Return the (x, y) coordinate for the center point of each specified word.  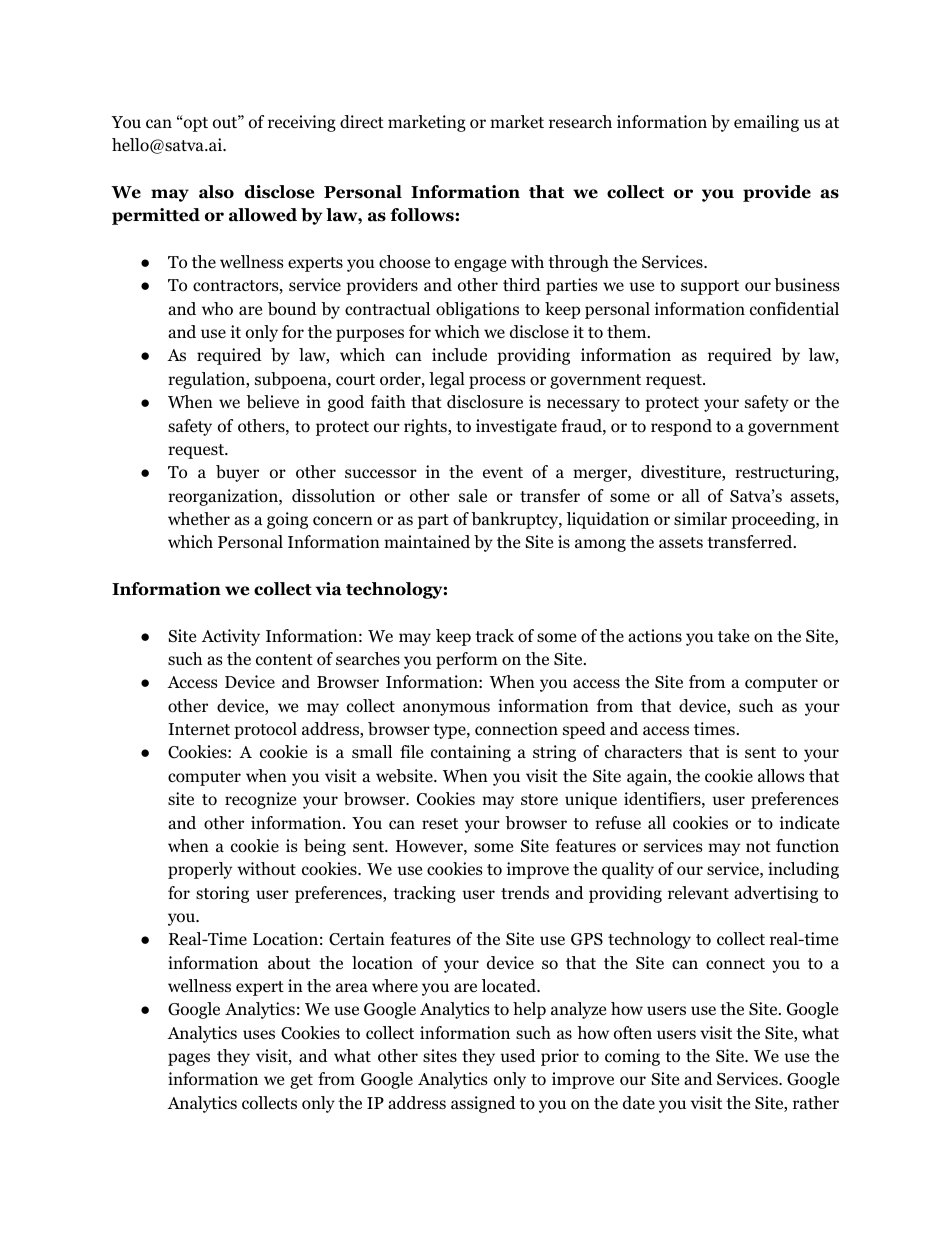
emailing (766, 123)
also (216, 192)
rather (816, 1102)
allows (781, 776)
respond (681, 427)
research (580, 122)
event (503, 473)
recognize (260, 800)
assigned (483, 1104)
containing (471, 753)
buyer (237, 473)
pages (189, 1059)
